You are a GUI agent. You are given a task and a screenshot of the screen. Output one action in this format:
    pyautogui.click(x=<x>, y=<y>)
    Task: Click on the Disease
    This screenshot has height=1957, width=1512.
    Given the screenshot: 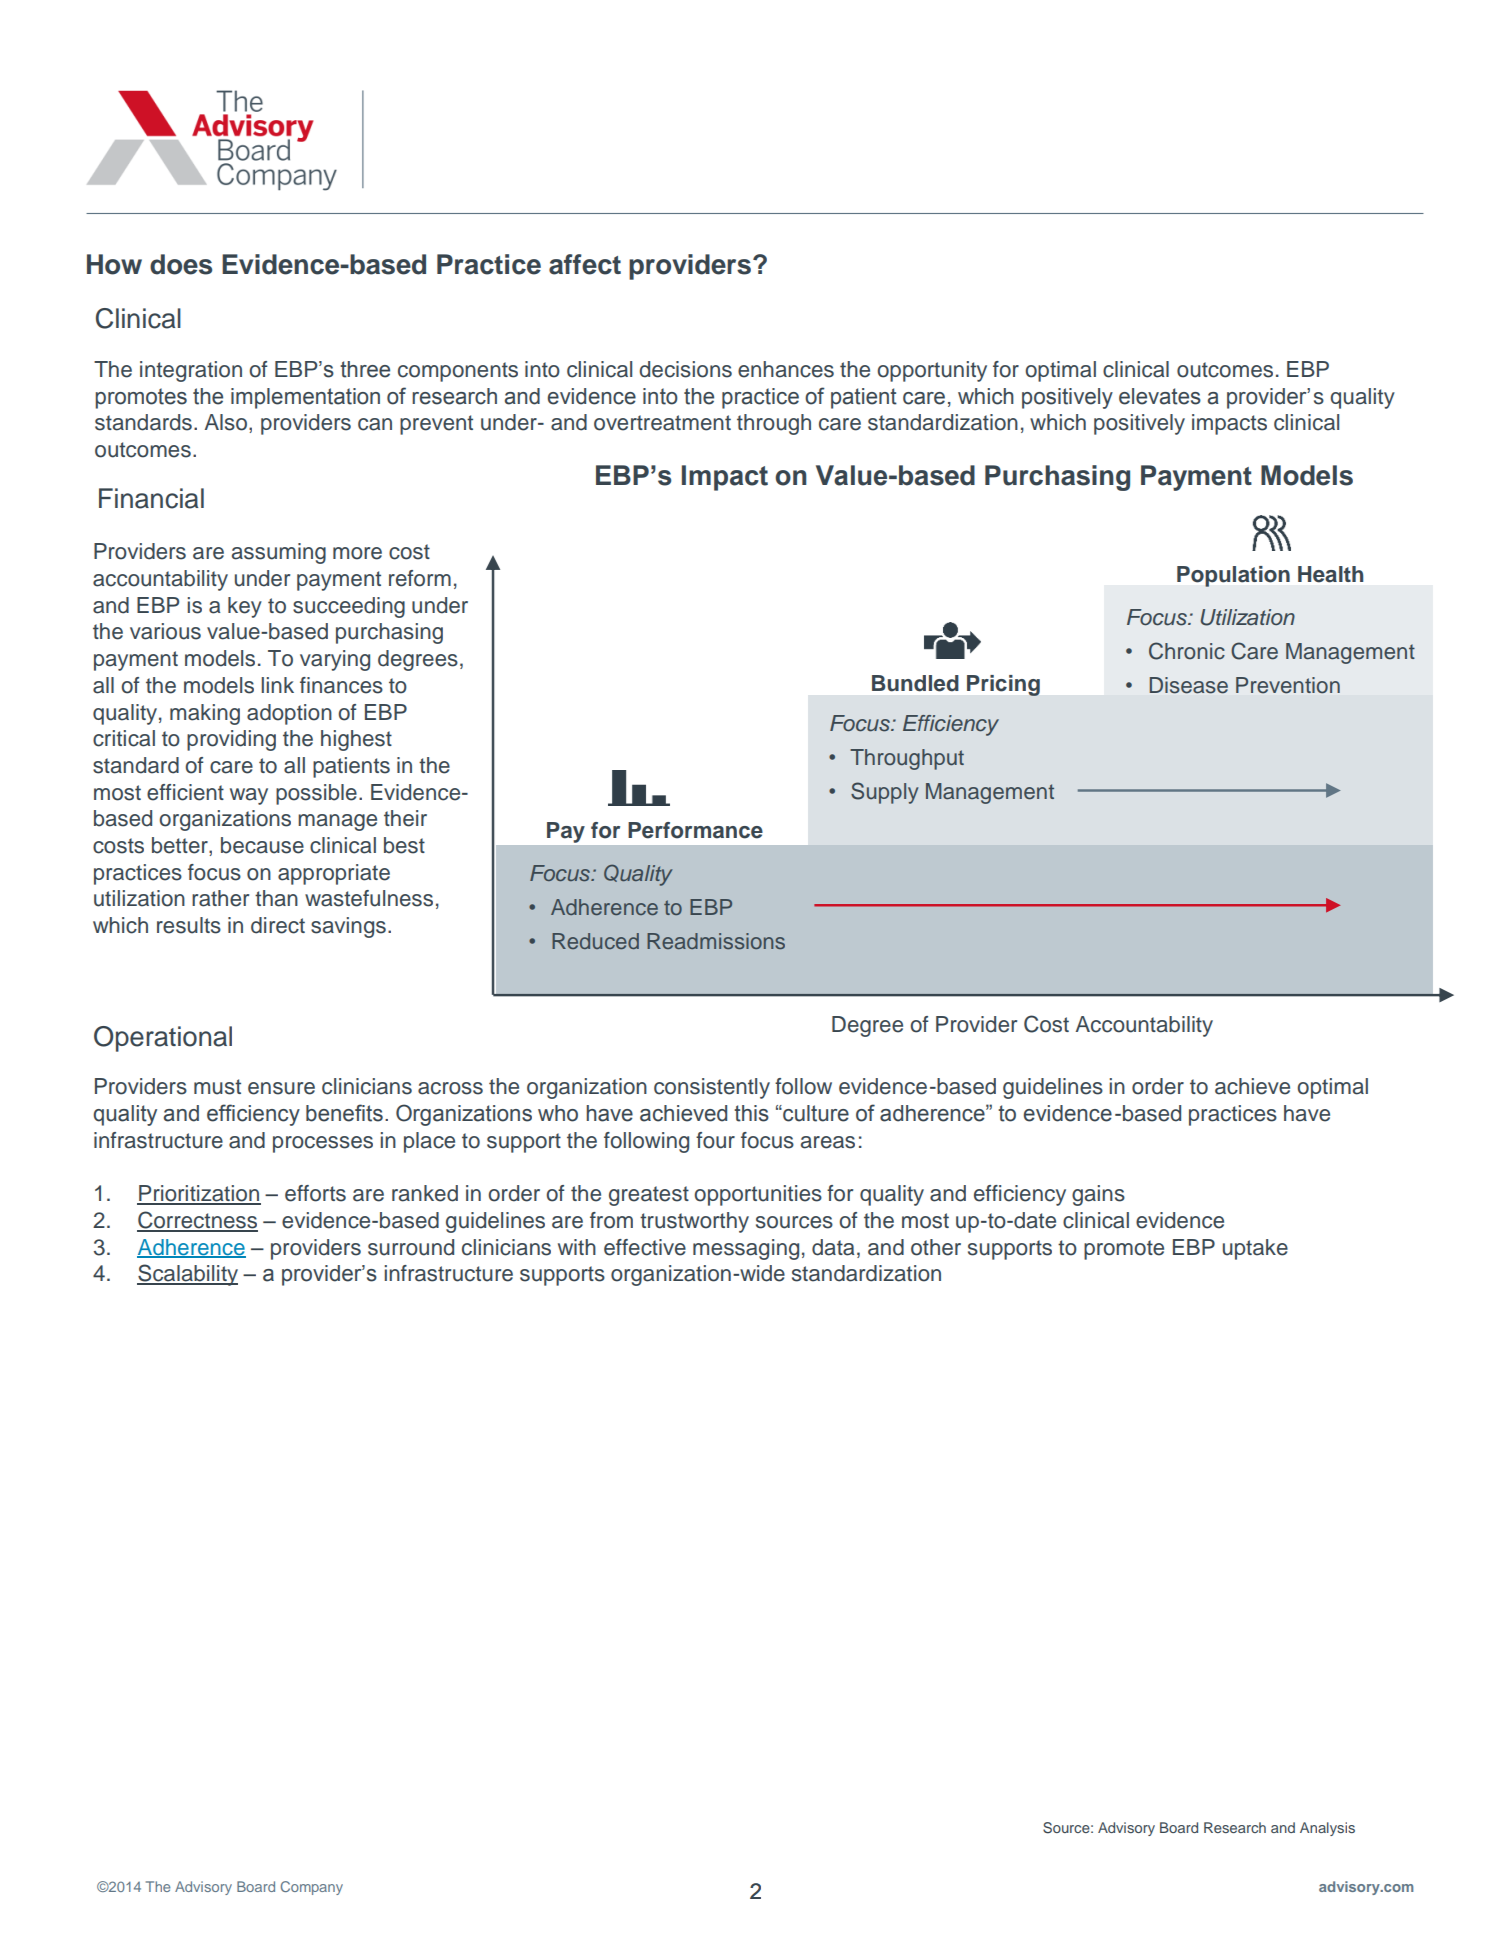 What is the action you would take?
    pyautogui.click(x=1189, y=685)
